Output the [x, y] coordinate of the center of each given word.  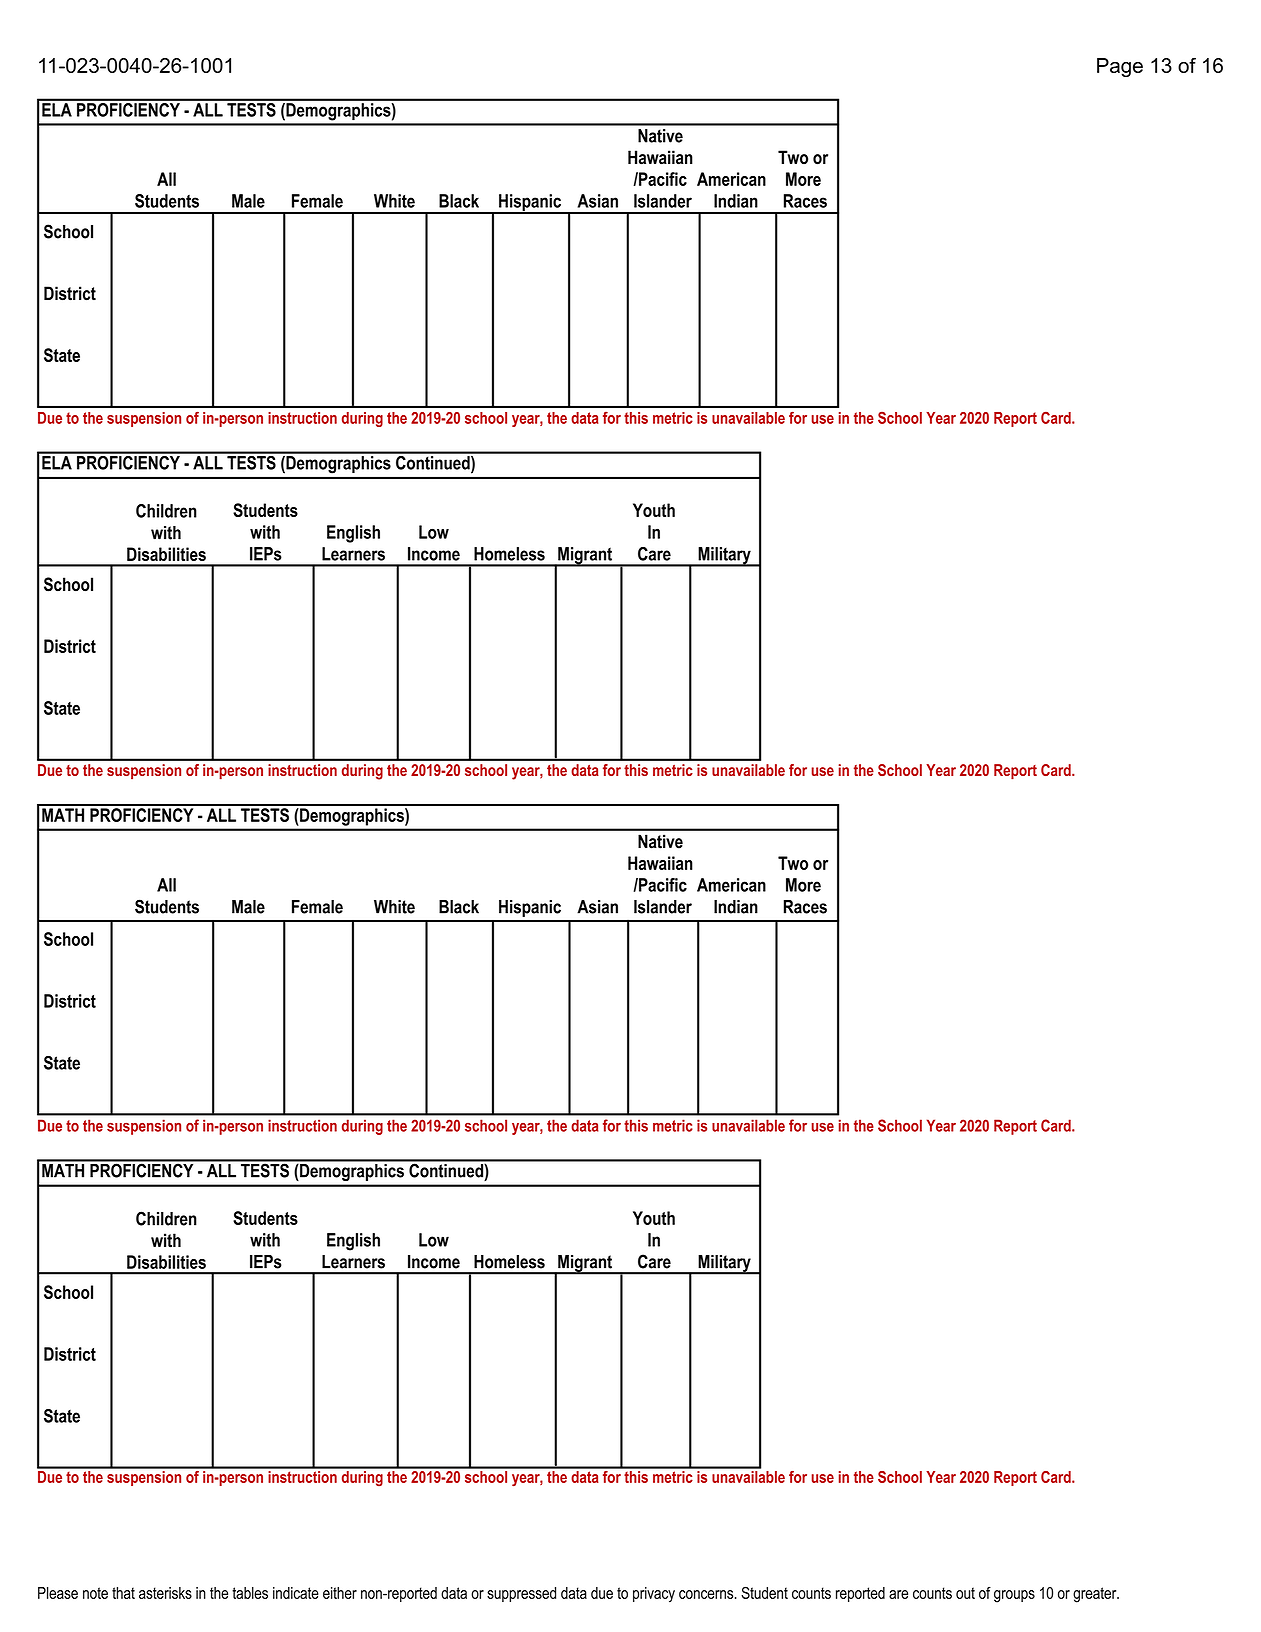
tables [250, 1593]
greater [1096, 1595]
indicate [296, 1593]
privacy [654, 1595]
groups [1014, 1596]
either [340, 1593]
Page [1120, 67]
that [123, 1593]
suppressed [521, 1594]
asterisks [165, 1593]
